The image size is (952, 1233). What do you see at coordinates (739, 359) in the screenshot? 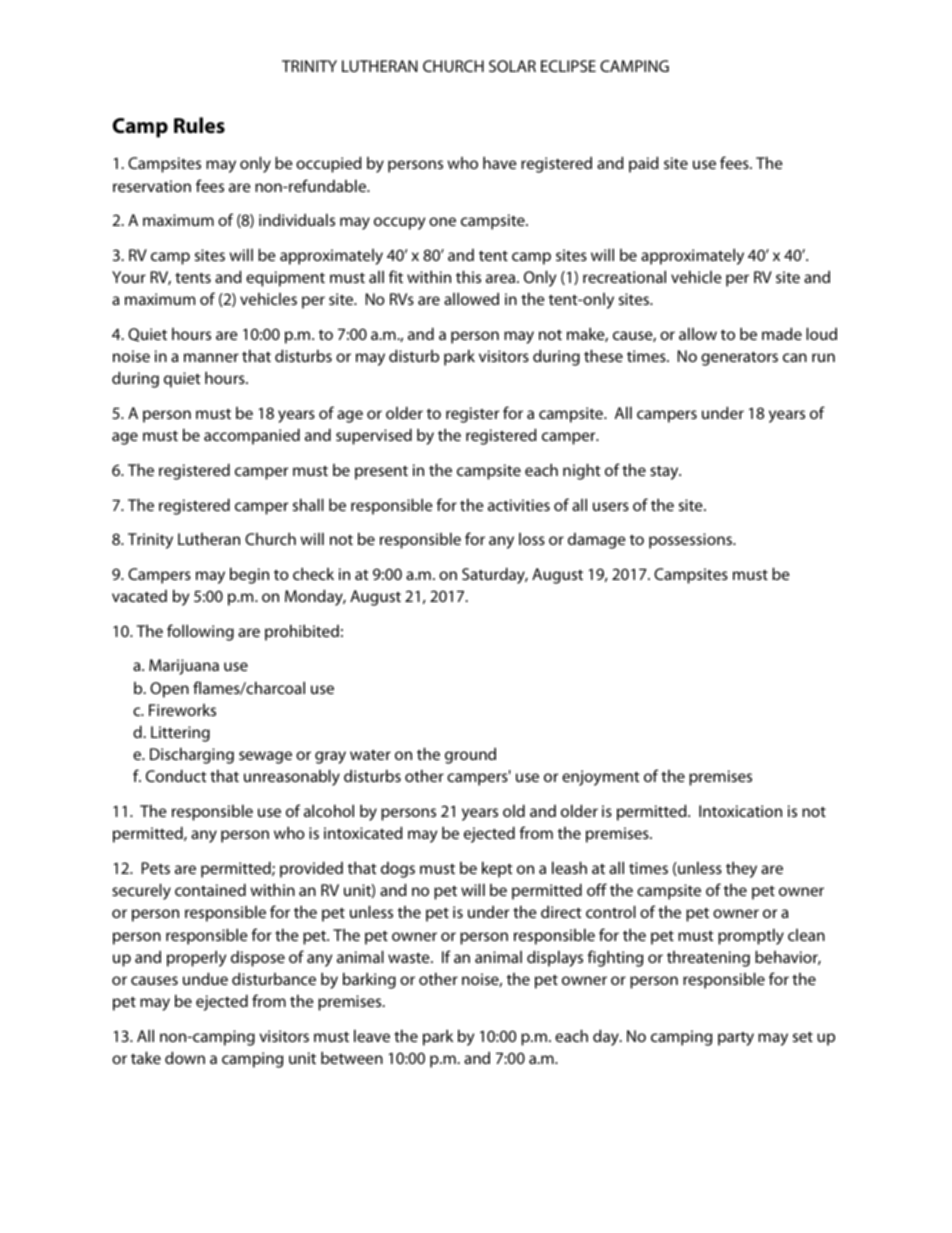
I see `generators` at bounding box center [739, 359].
